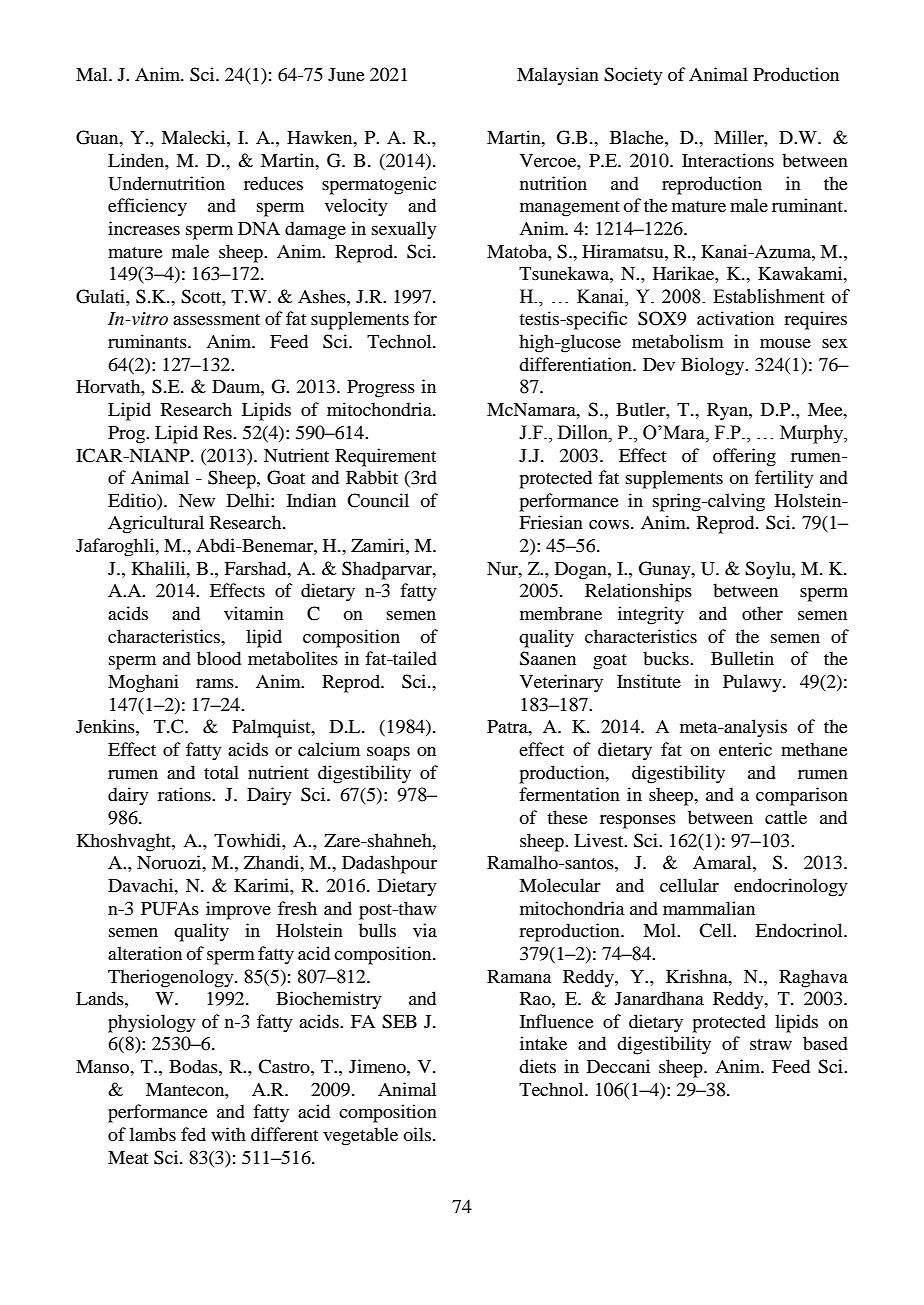 This screenshot has width=924, height=1305. Describe the element at coordinates (385, 457) in the screenshot. I see `Requirement` at that location.
